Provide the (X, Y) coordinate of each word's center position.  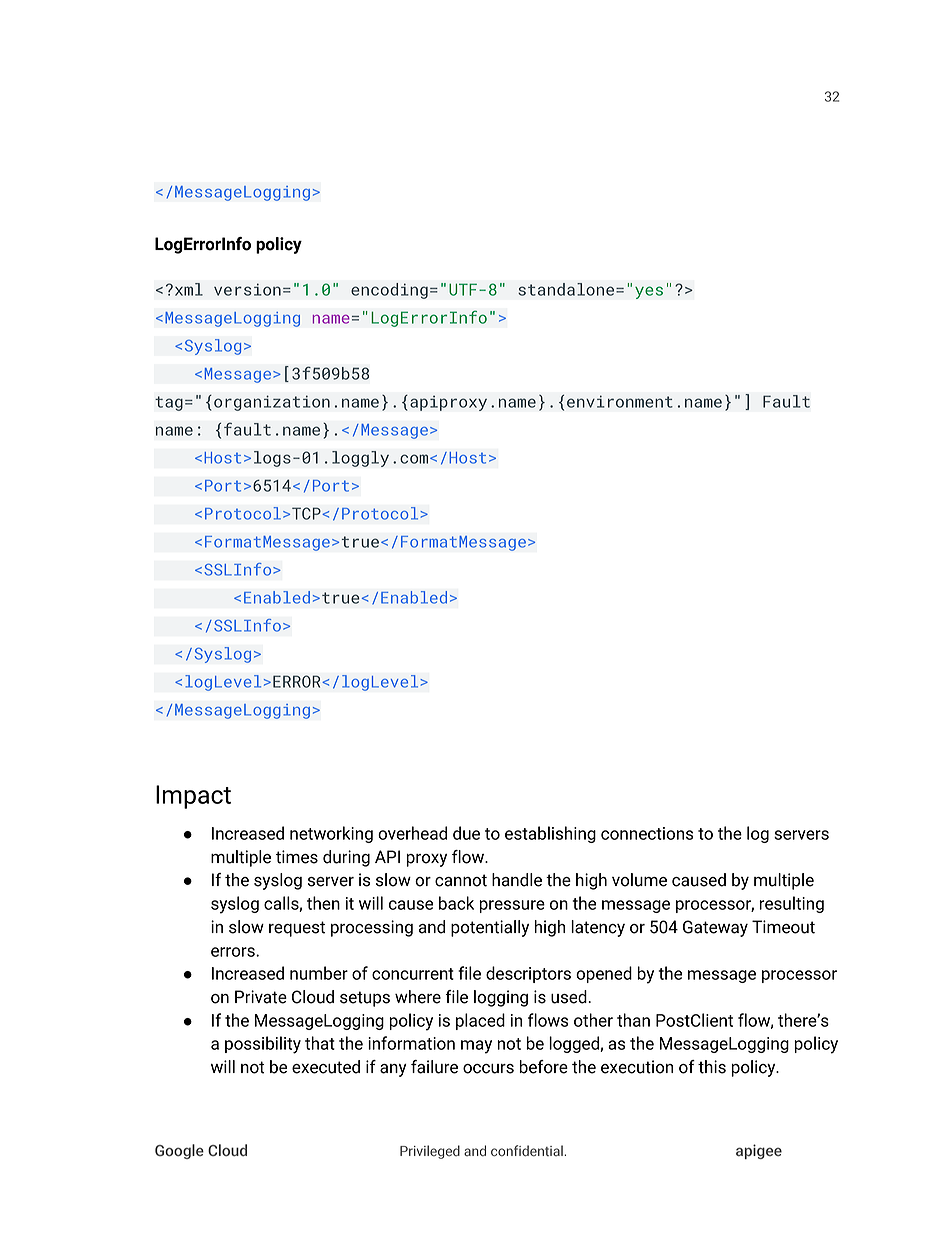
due (466, 833)
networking (331, 834)
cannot (461, 880)
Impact (193, 797)
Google (179, 1151)
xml (189, 289)
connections (647, 833)
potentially (490, 928)
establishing (550, 834)
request (297, 929)
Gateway (715, 928)
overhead (412, 833)
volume (639, 880)
